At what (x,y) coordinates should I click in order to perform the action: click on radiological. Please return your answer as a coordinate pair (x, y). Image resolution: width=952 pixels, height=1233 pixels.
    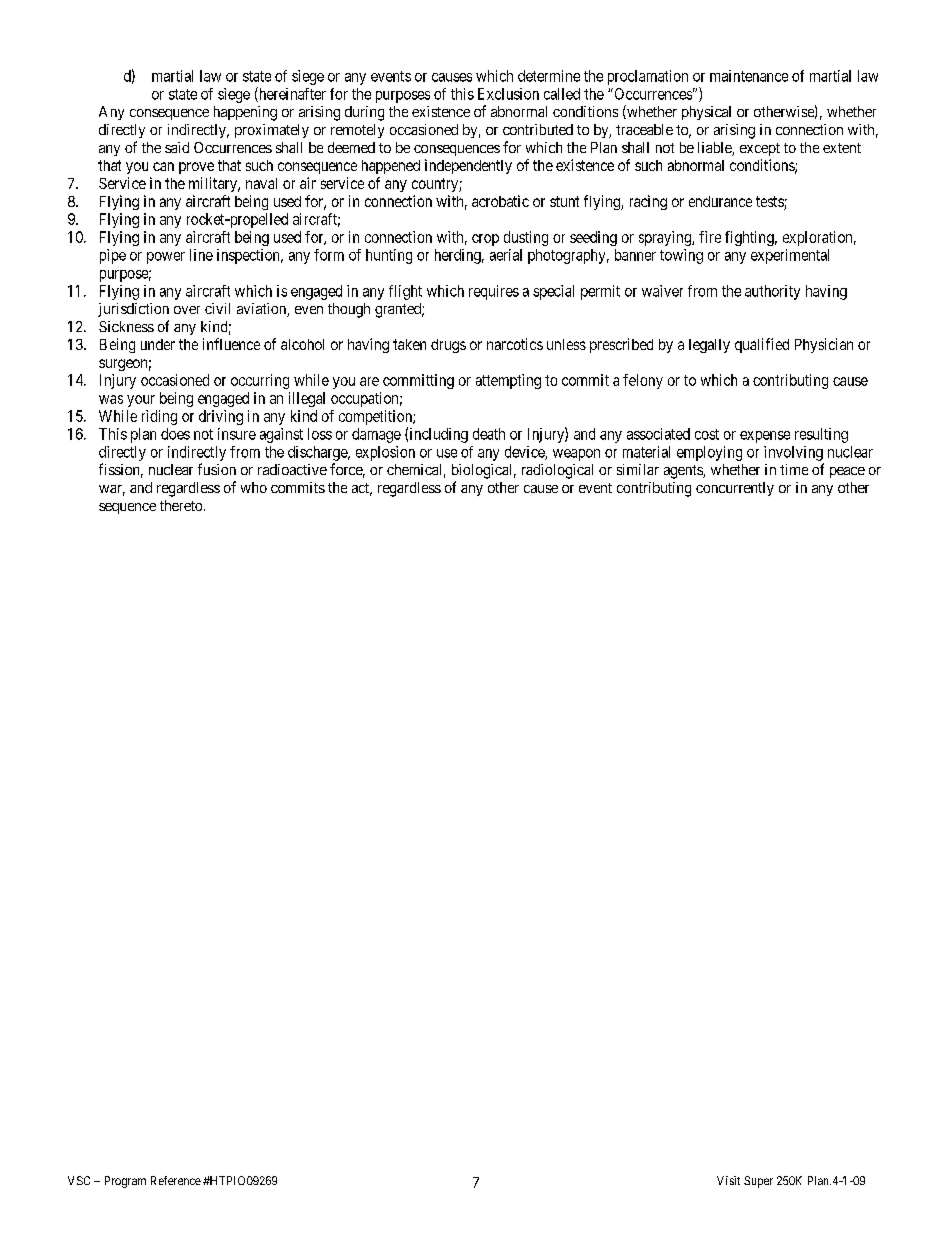
    Looking at the image, I should click on (557, 471).
